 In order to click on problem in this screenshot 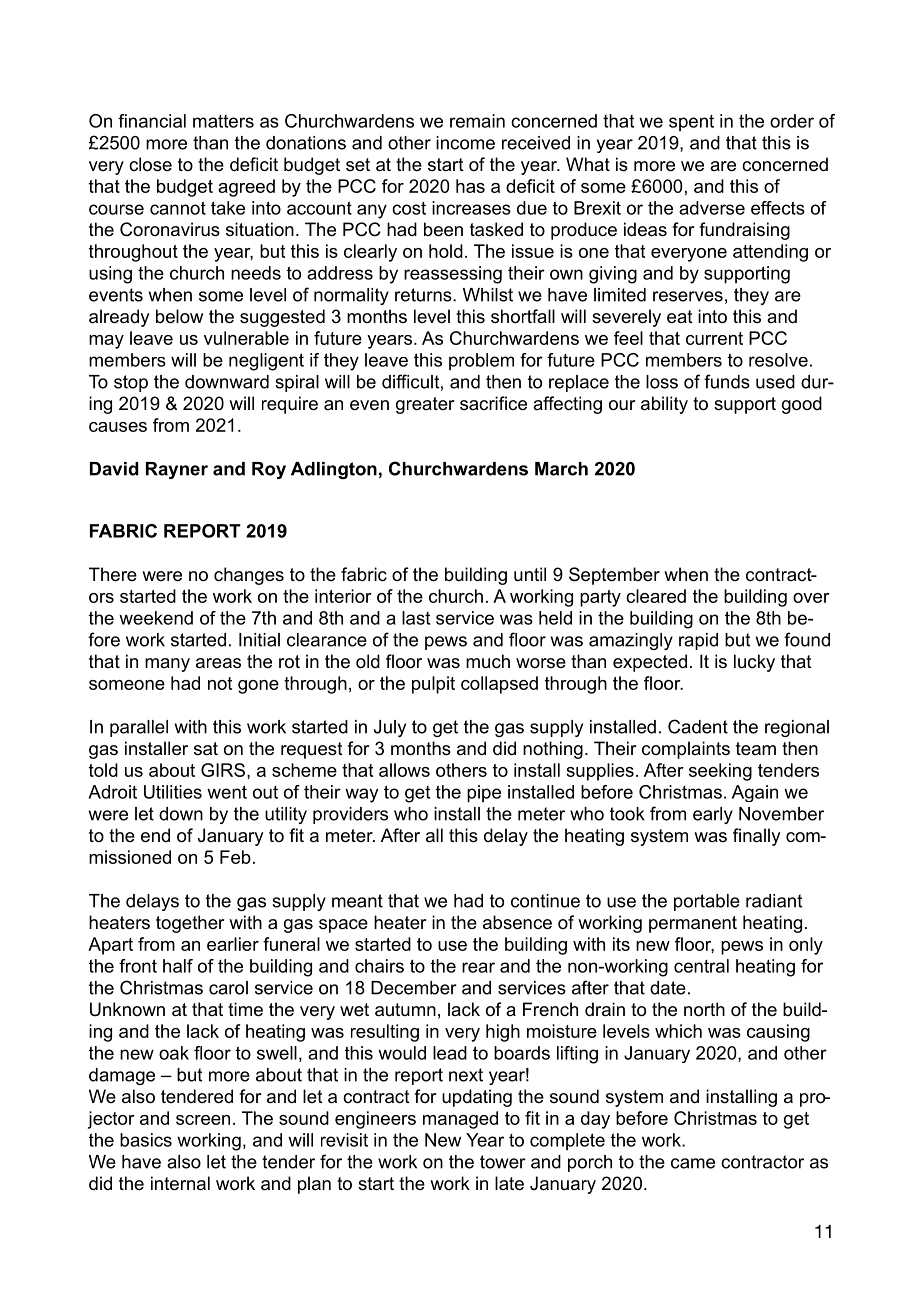, I will do `click(481, 361)`.
